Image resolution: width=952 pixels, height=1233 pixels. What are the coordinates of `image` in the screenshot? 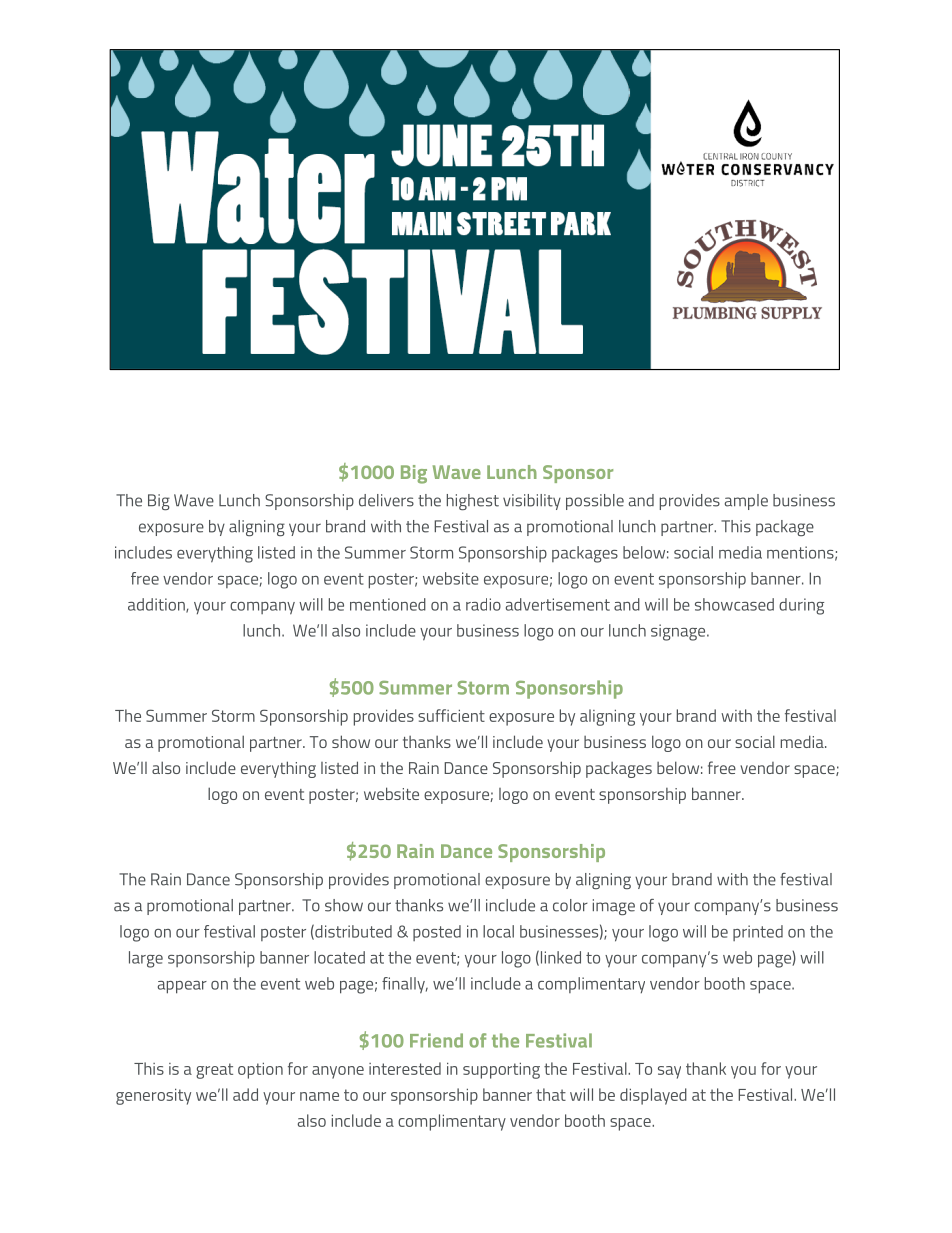 It's located at (614, 907).
